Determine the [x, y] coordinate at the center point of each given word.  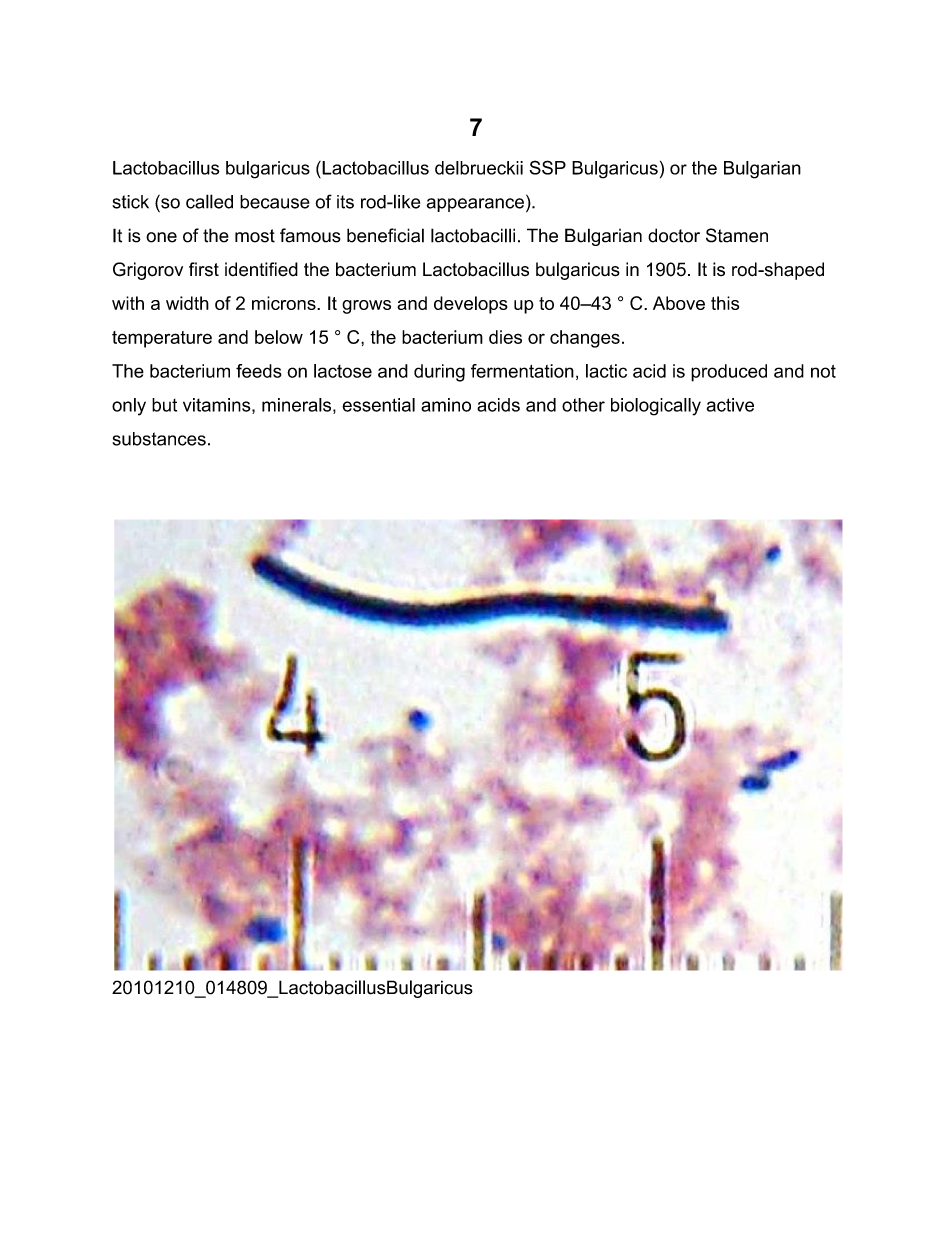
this [725, 303]
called [209, 201]
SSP [547, 167]
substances [159, 439]
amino [446, 405]
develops [471, 305]
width [187, 303]
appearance [475, 205]
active [730, 405]
